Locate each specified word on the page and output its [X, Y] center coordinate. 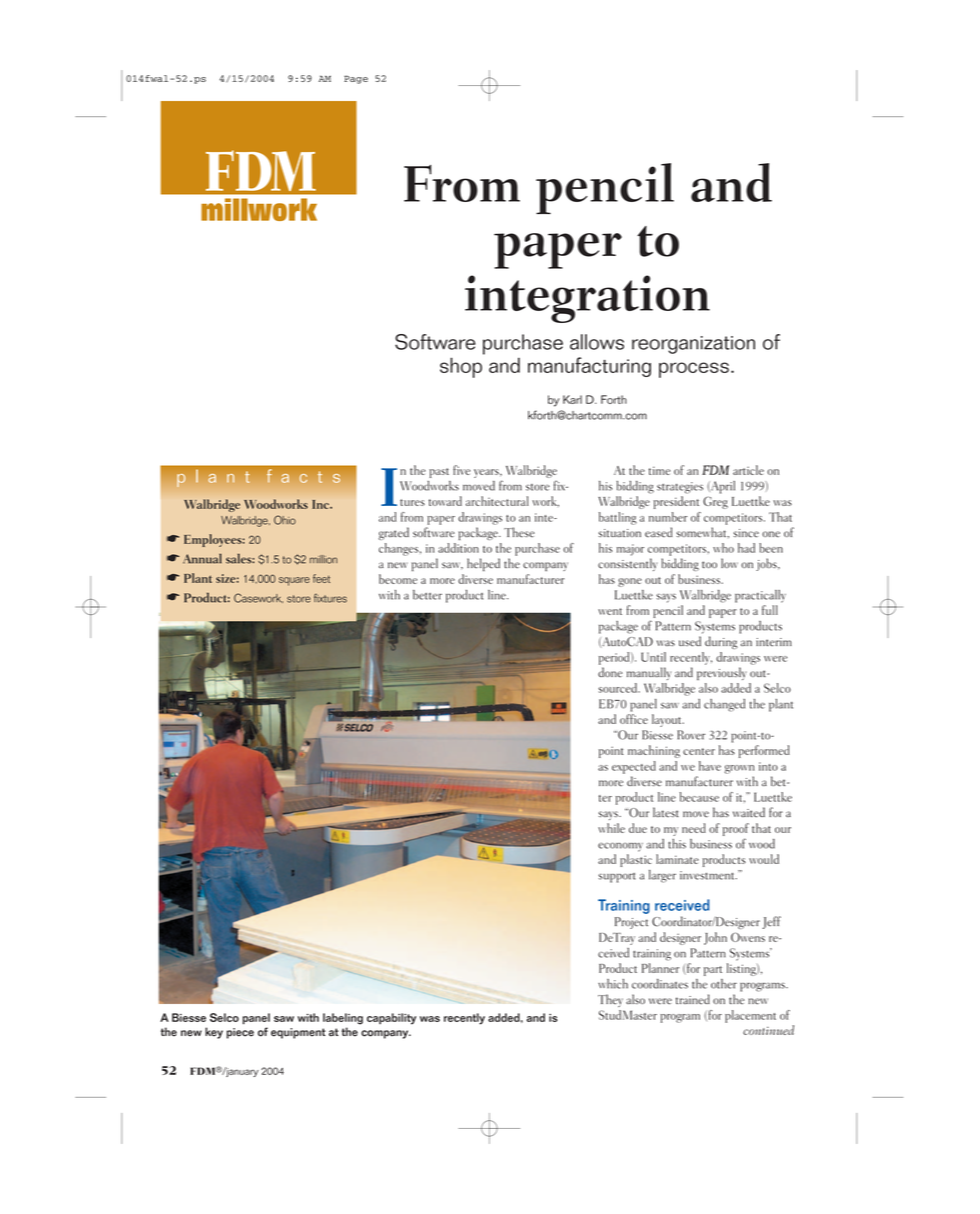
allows [597, 342]
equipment [298, 1033]
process [694, 370]
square [294, 581]
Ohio [285, 520]
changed [724, 705]
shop [461, 367]
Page [356, 79]
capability [391, 1019]
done [610, 672]
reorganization [693, 345]
